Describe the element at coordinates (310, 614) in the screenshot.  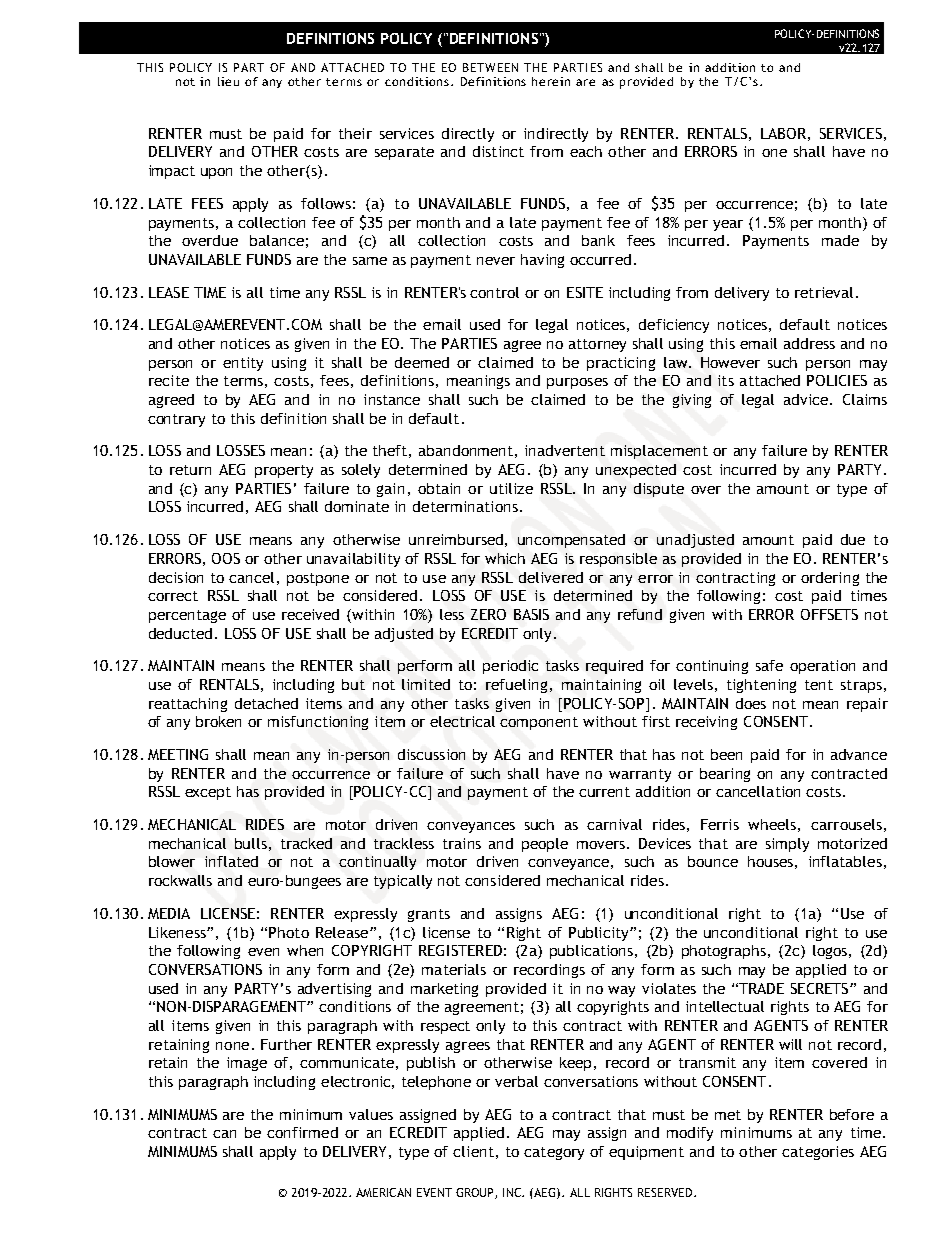
I see `received` at that location.
